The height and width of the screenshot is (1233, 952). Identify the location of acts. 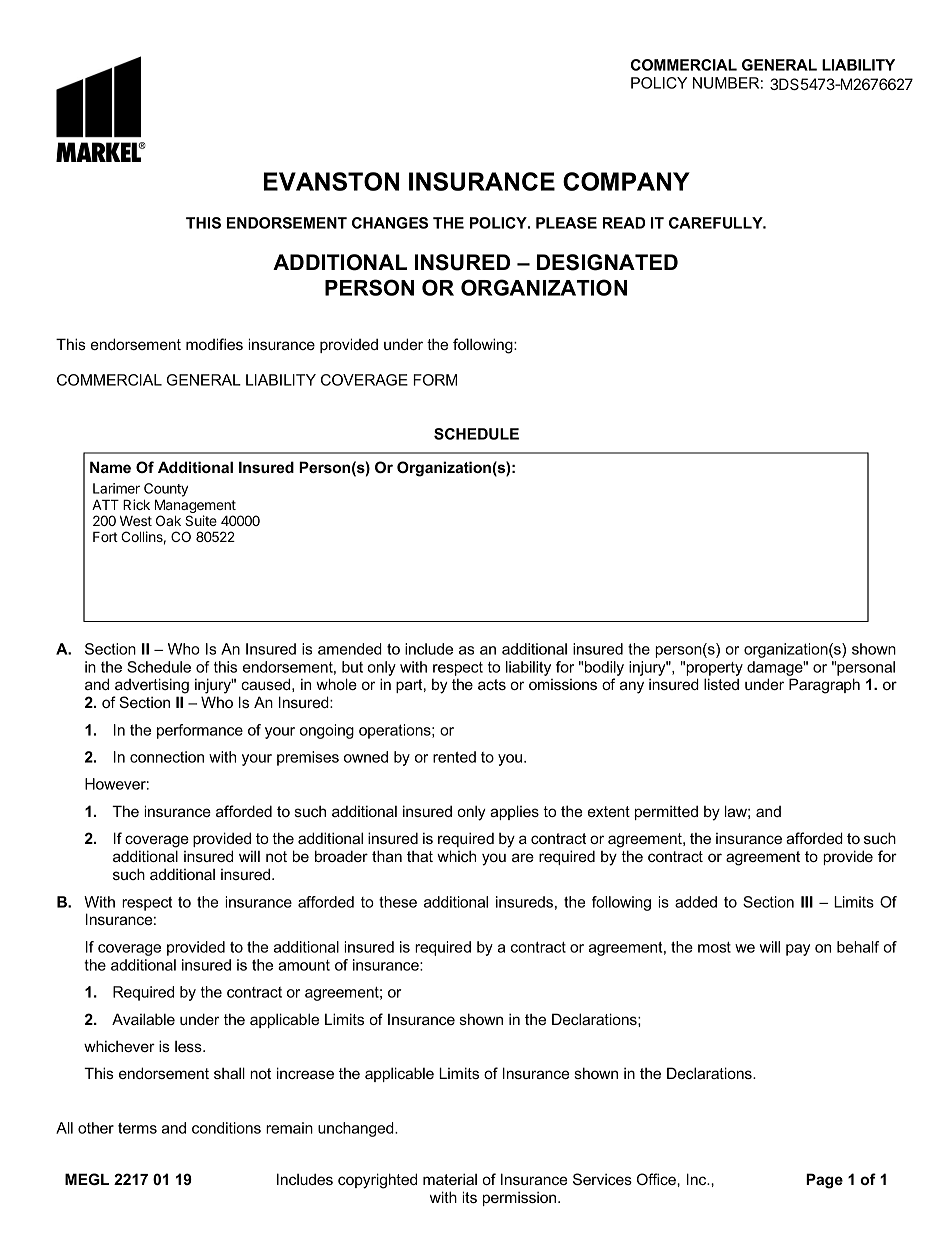
(492, 684).
